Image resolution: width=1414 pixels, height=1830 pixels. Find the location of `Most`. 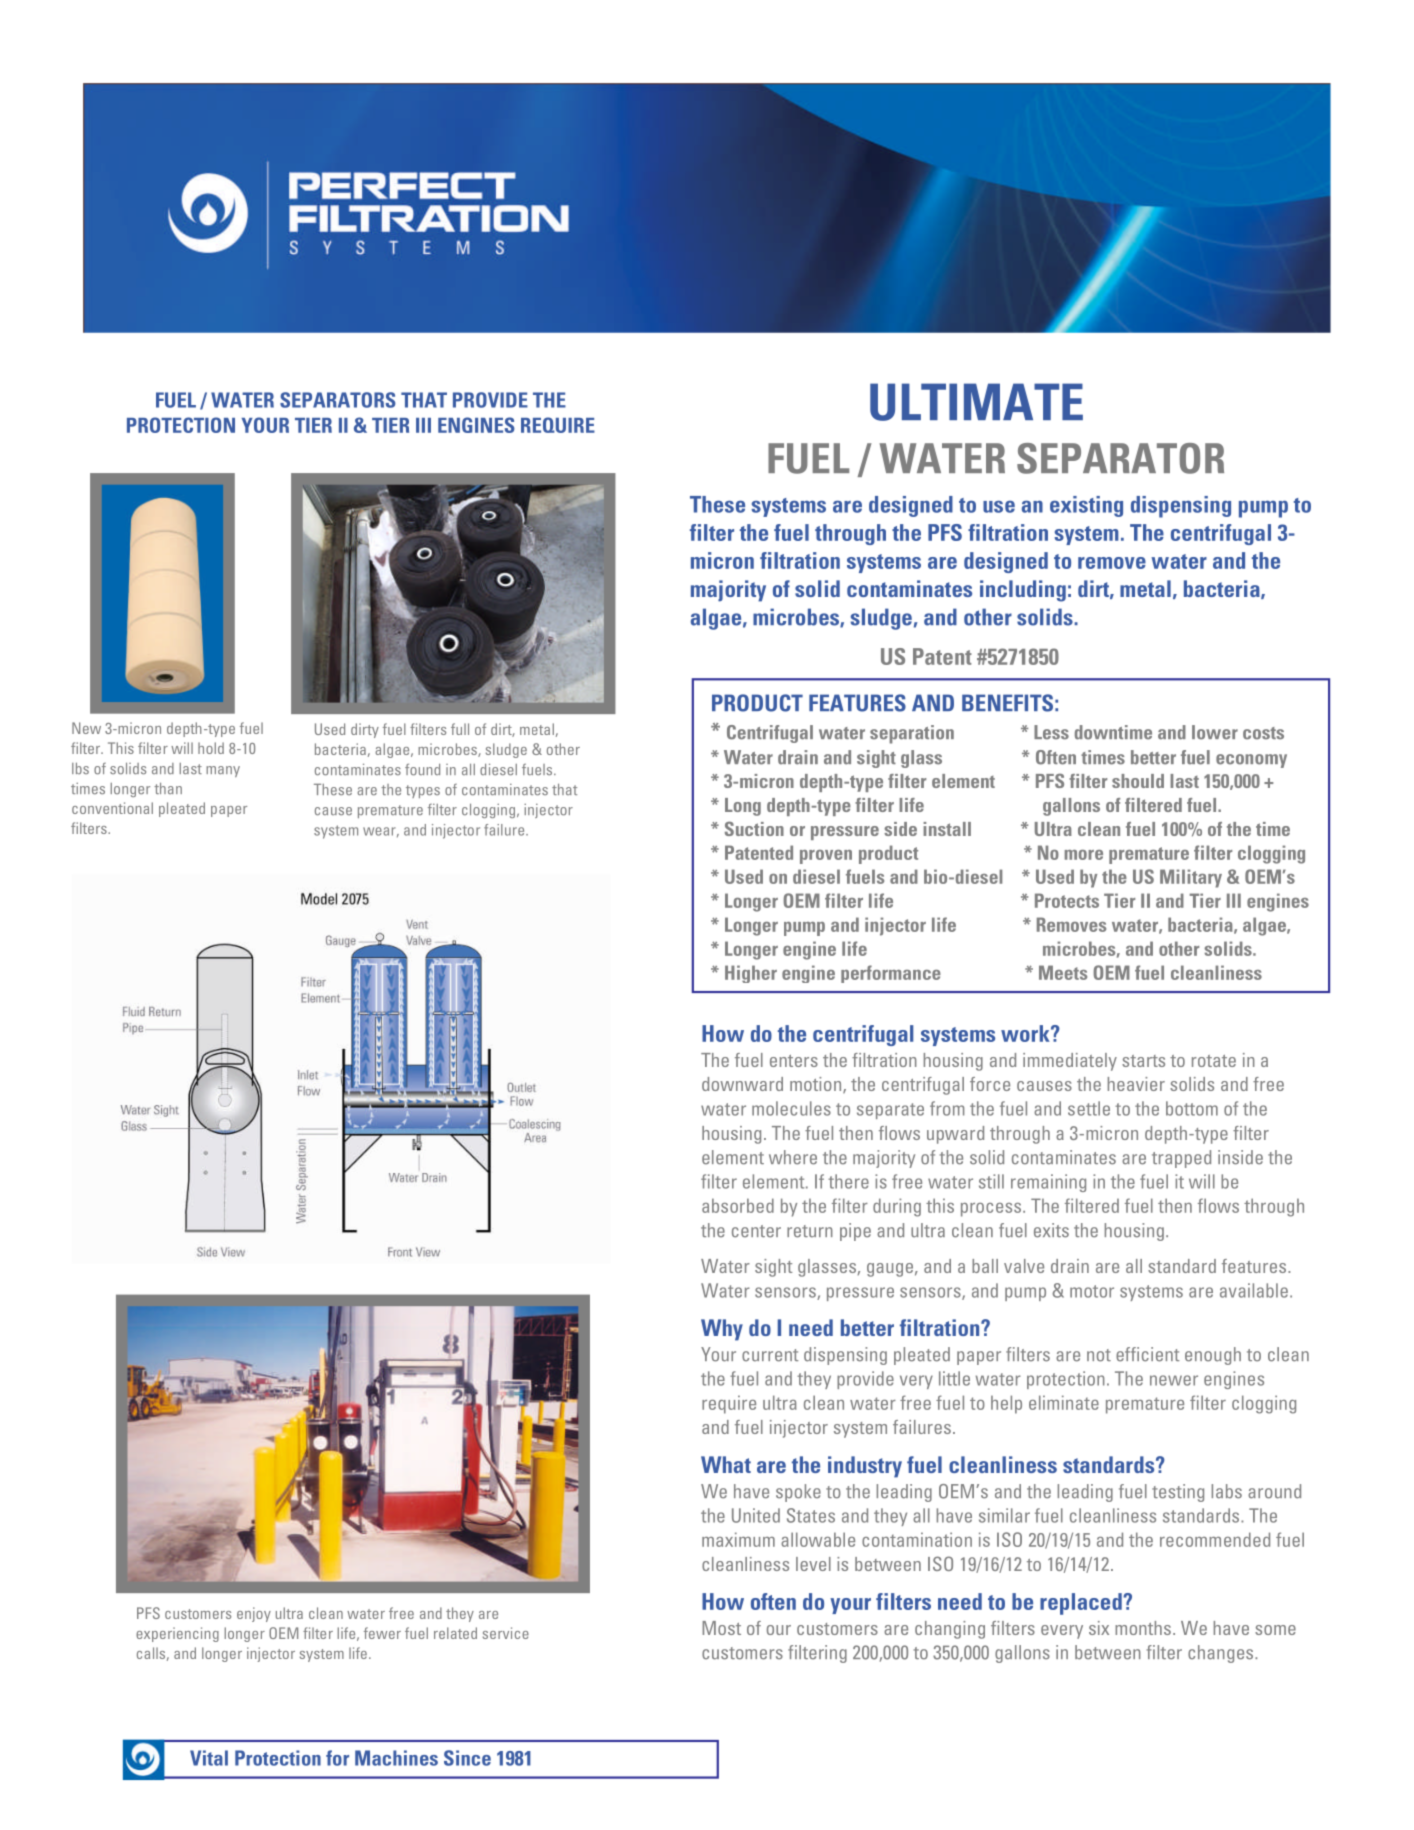

Most is located at coordinates (721, 1628).
